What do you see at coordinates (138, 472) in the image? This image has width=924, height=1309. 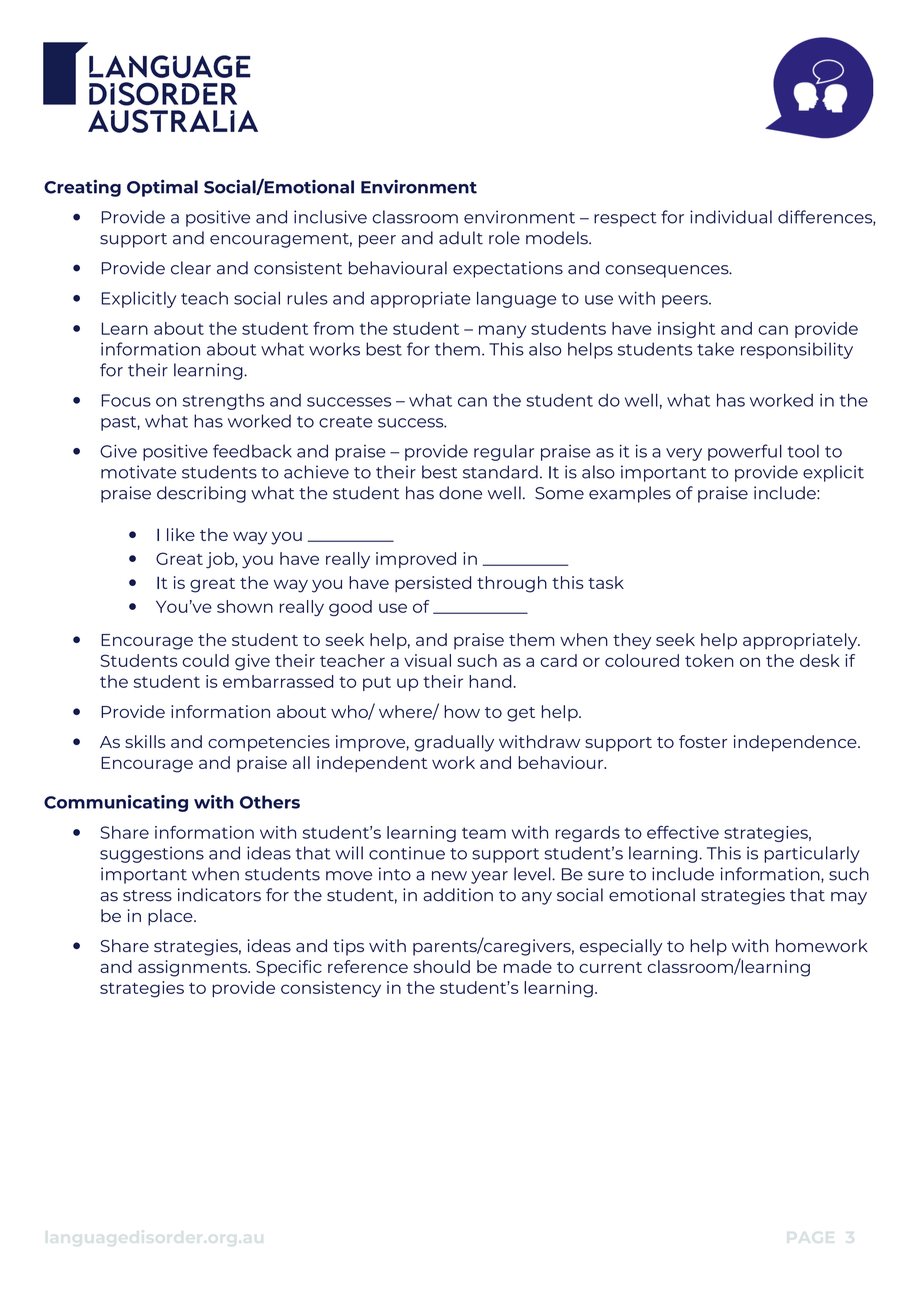 I see `motivate` at bounding box center [138, 472].
